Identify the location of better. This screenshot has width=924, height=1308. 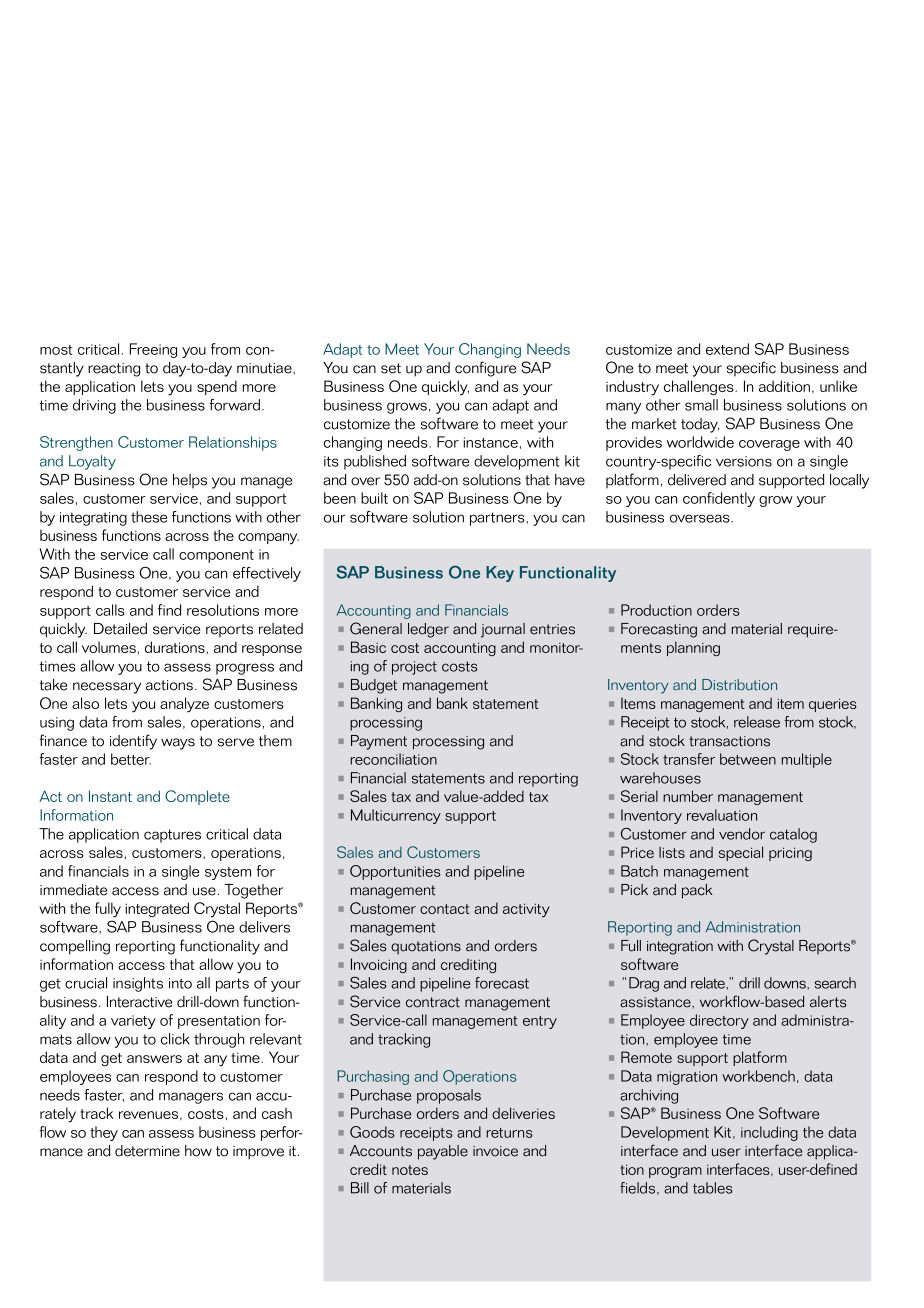
(131, 759).
